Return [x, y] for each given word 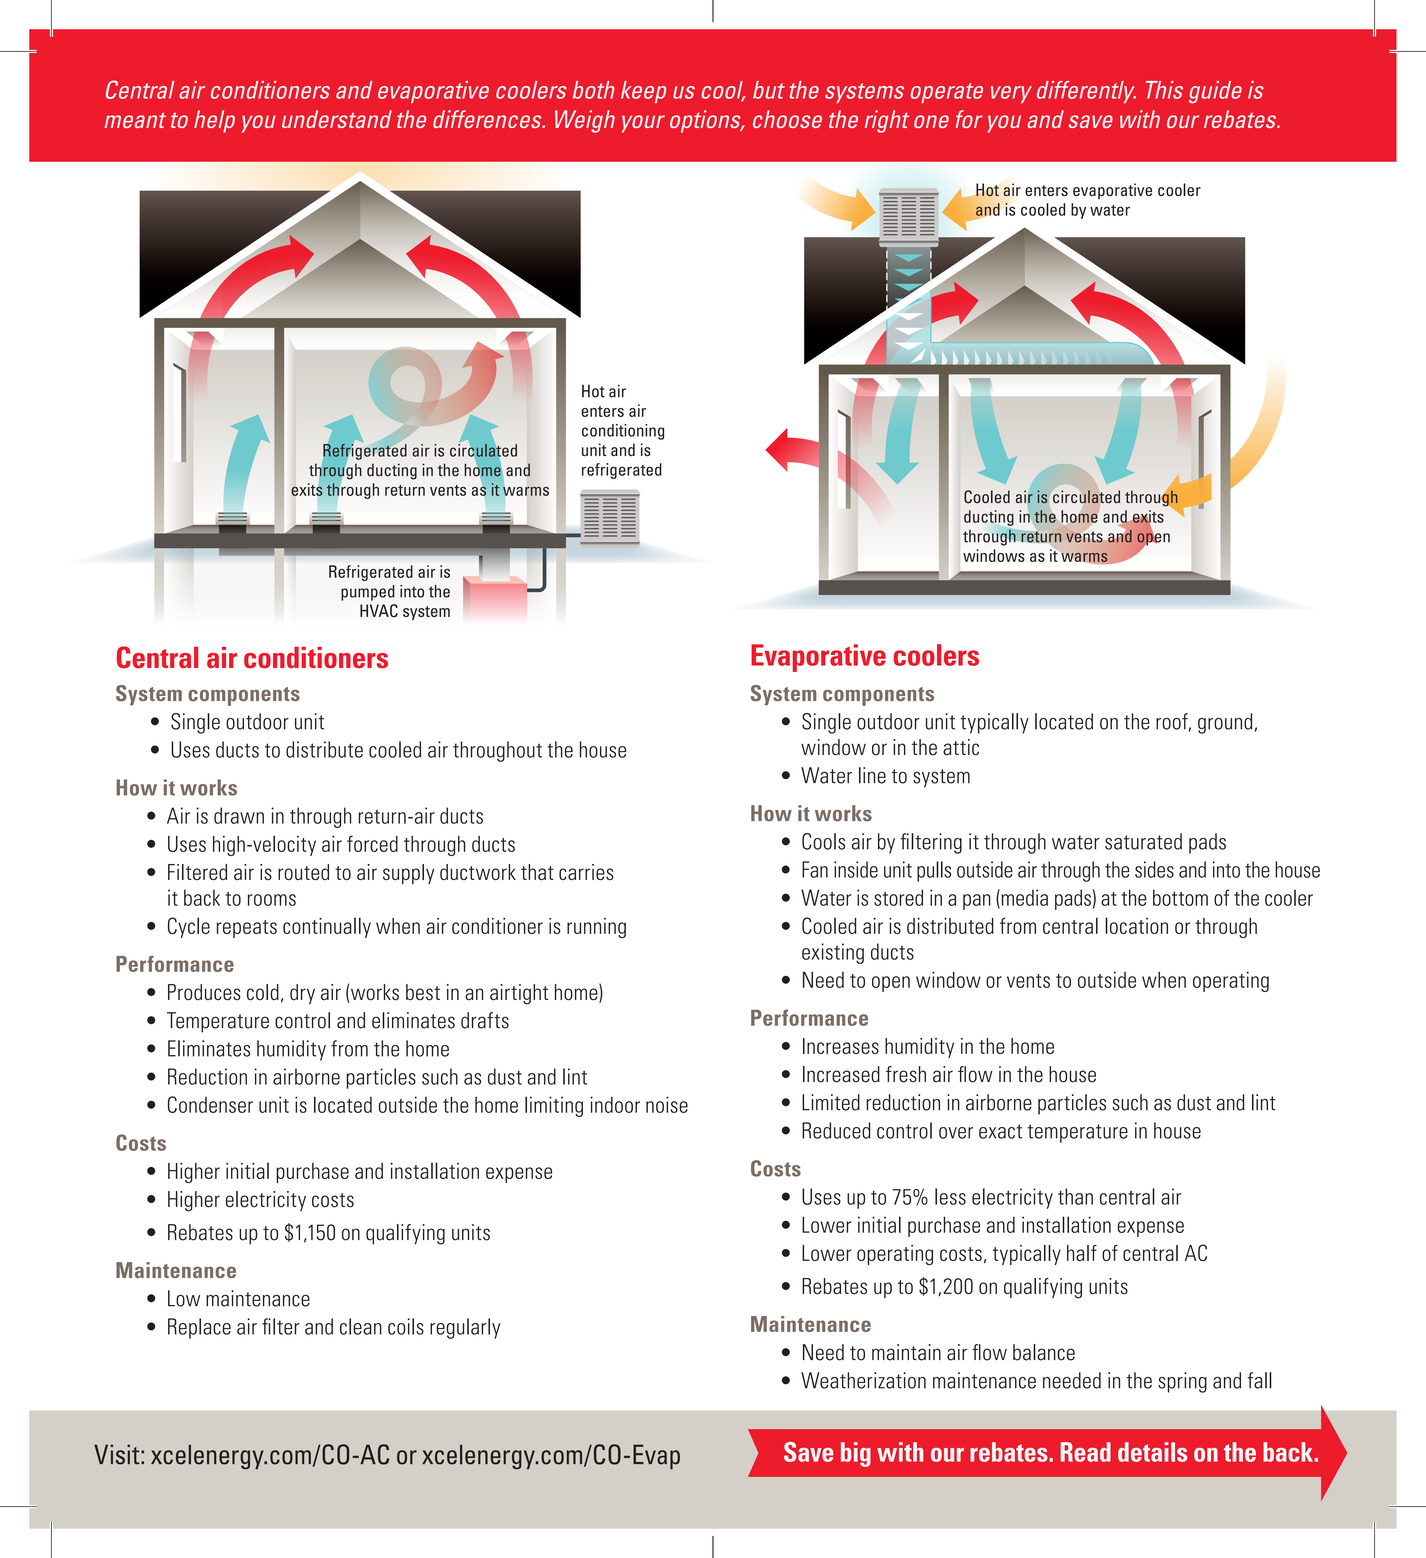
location [1136, 925]
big [856, 1454]
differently [1086, 92]
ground [1225, 723]
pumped [368, 593]
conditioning [623, 432]
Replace [199, 1328]
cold [263, 992]
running [596, 928]
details [1152, 1452]
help [214, 121]
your [643, 124]
